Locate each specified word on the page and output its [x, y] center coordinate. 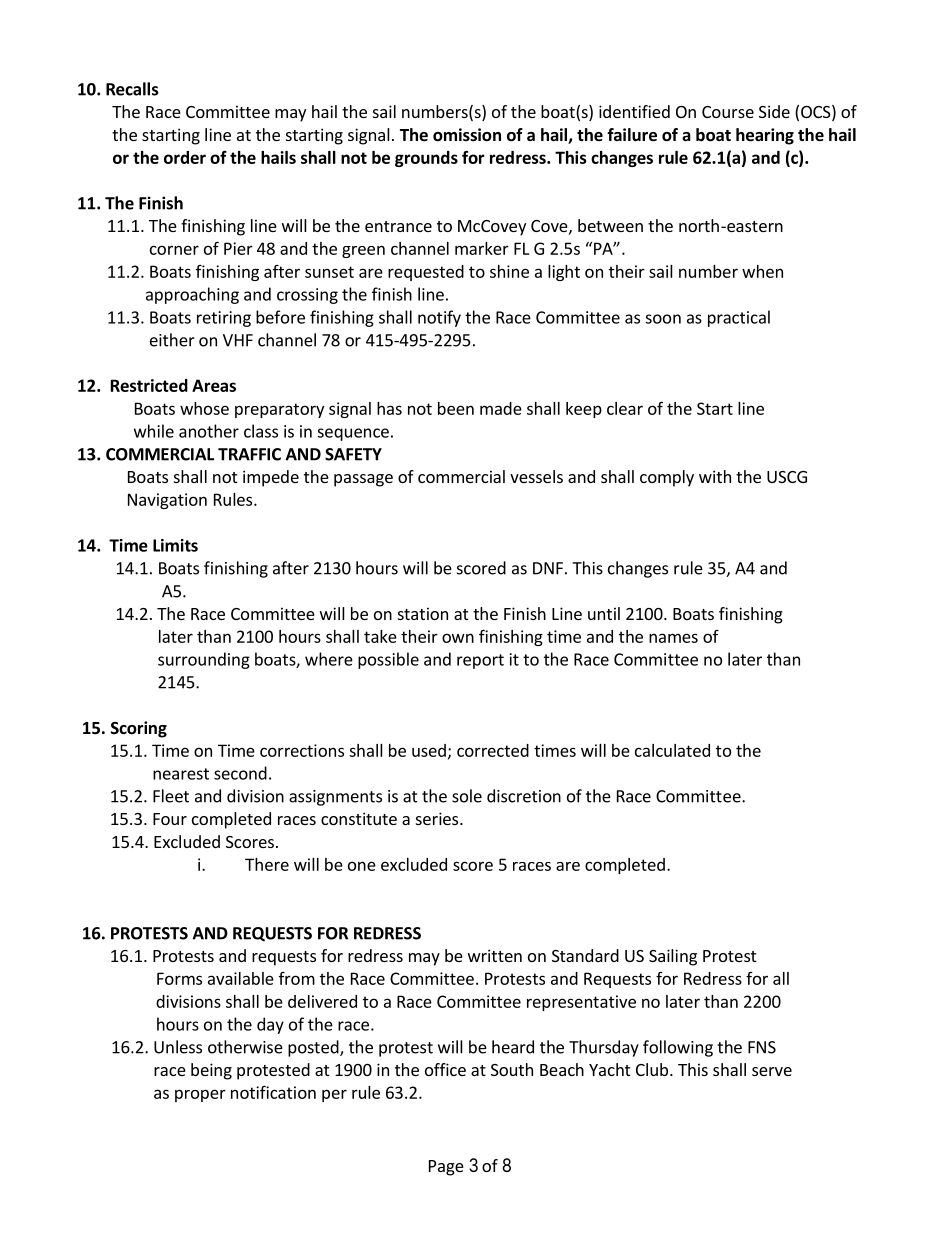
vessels [536, 476]
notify [439, 318]
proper [200, 1095]
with [715, 476]
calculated [672, 750]
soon [663, 319]
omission [467, 135]
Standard [585, 955]
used [429, 750]
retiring [224, 319]
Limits [175, 545]
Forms [179, 978]
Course [728, 112]
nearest [181, 774]
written [495, 955]
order [185, 157]
